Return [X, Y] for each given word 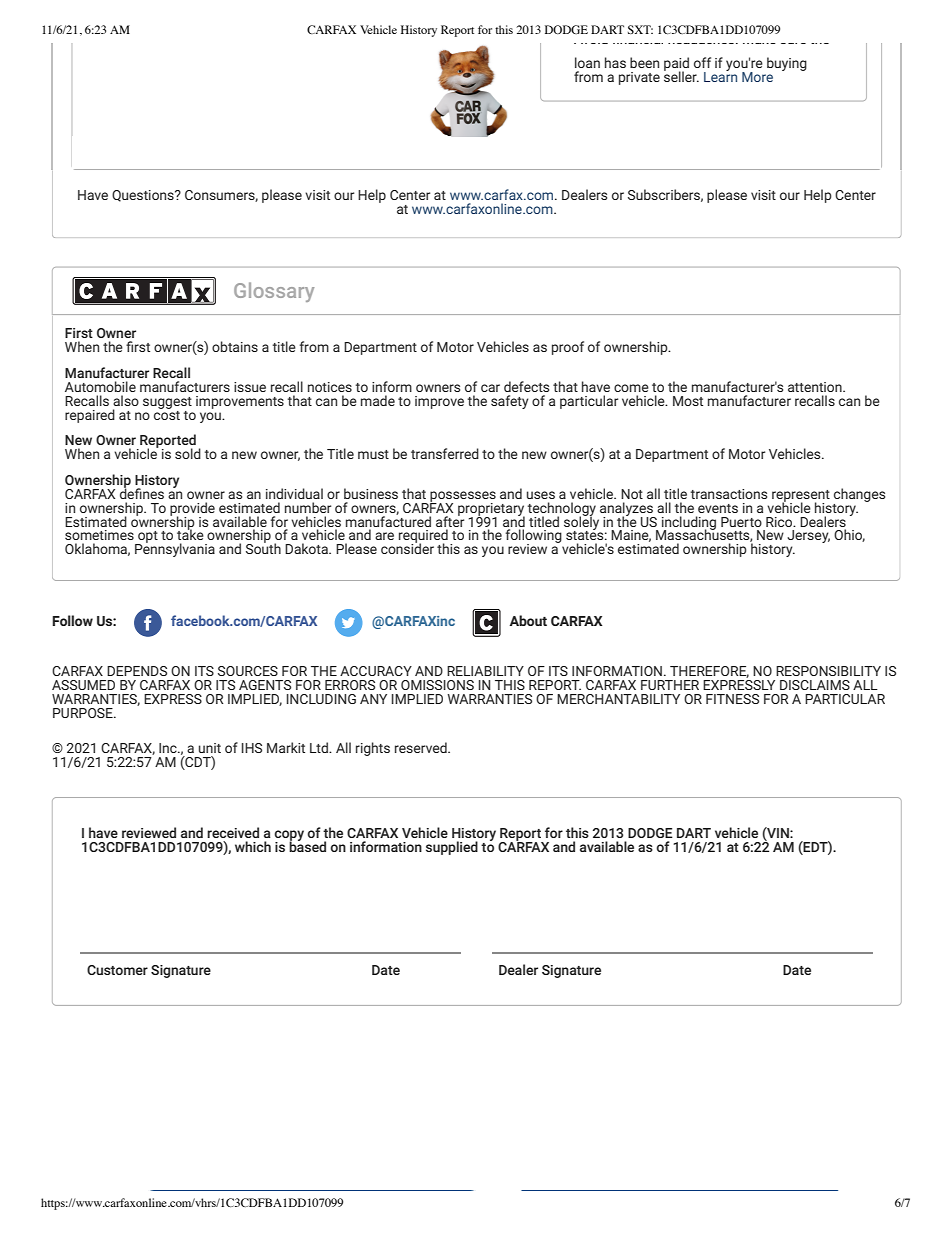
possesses [463, 497]
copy [289, 836]
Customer [117, 970]
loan [587, 62]
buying [787, 64]
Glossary [274, 292]
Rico [780, 522]
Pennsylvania [175, 549]
